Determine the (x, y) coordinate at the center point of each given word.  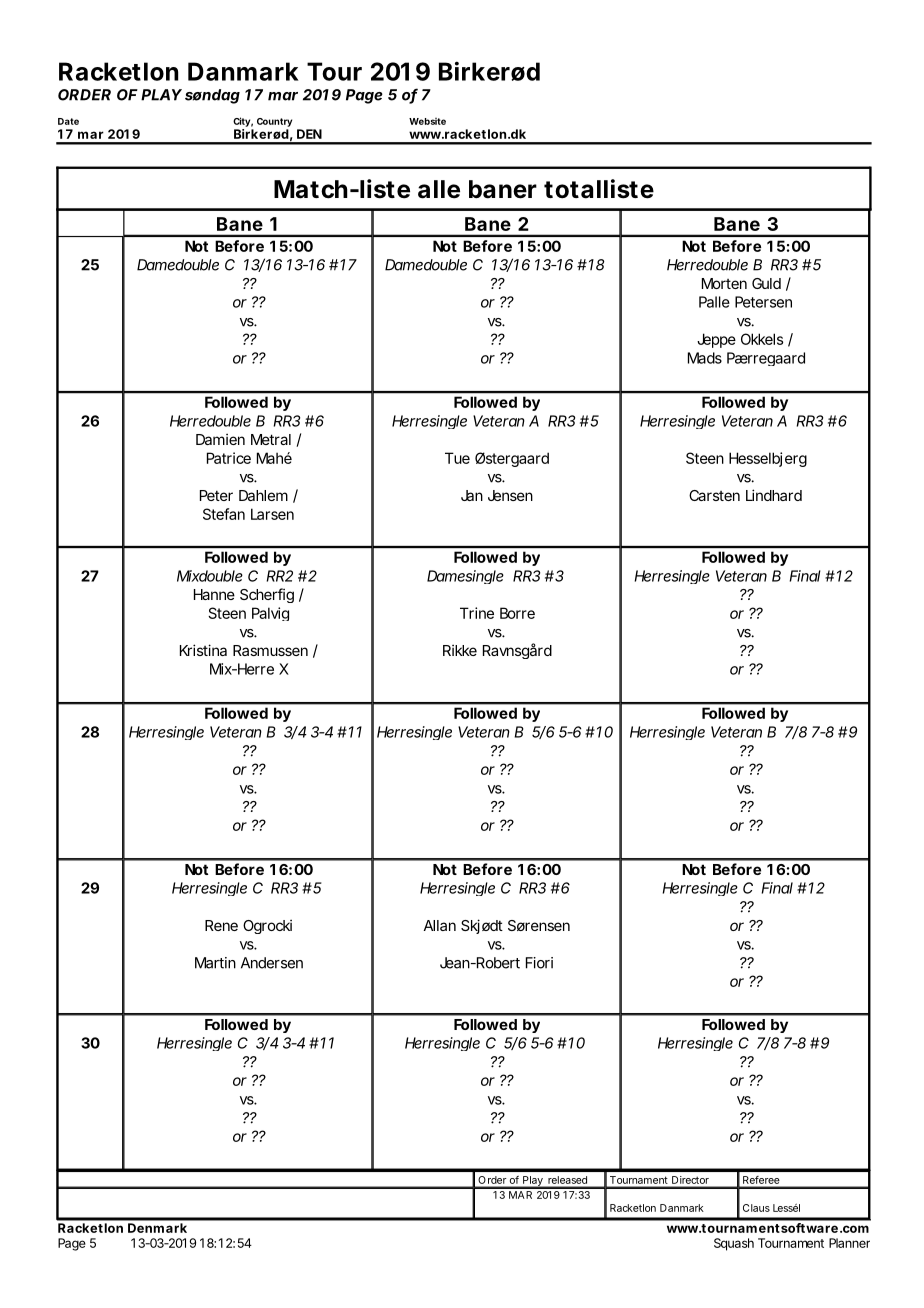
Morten (724, 283)
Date (68, 121)
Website (427, 121)
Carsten (714, 495)
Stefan (224, 514)
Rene (221, 925)
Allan (440, 925)
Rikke (460, 650)
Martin (215, 963)
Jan (472, 495)
